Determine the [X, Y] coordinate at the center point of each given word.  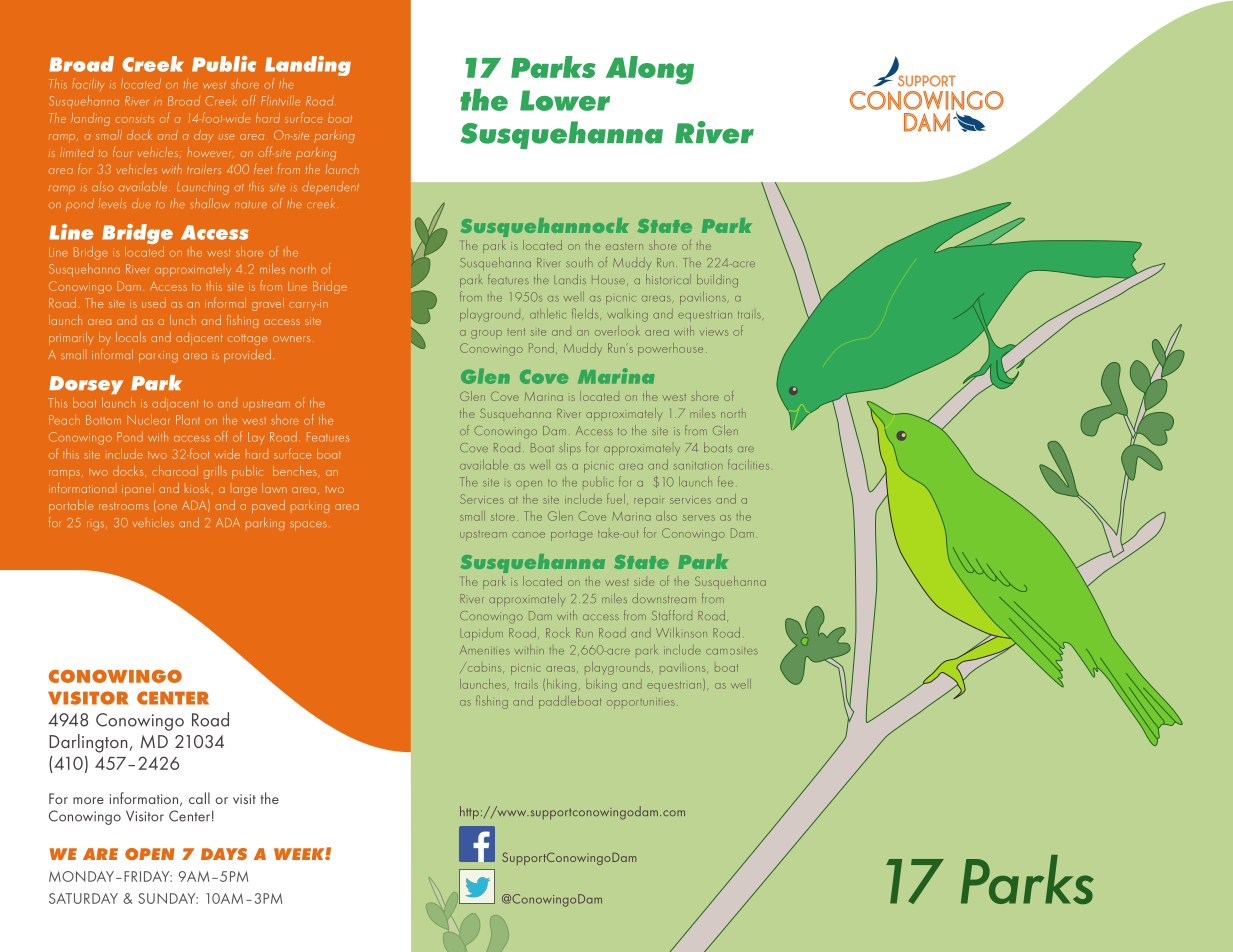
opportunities [641, 704]
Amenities [485, 650]
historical [668, 279]
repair [649, 502]
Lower [565, 100]
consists [135, 120]
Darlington [88, 743]
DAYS [224, 854]
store [503, 517]
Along [650, 70]
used [154, 303]
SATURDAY [83, 898]
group [486, 334]
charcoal [175, 471]
